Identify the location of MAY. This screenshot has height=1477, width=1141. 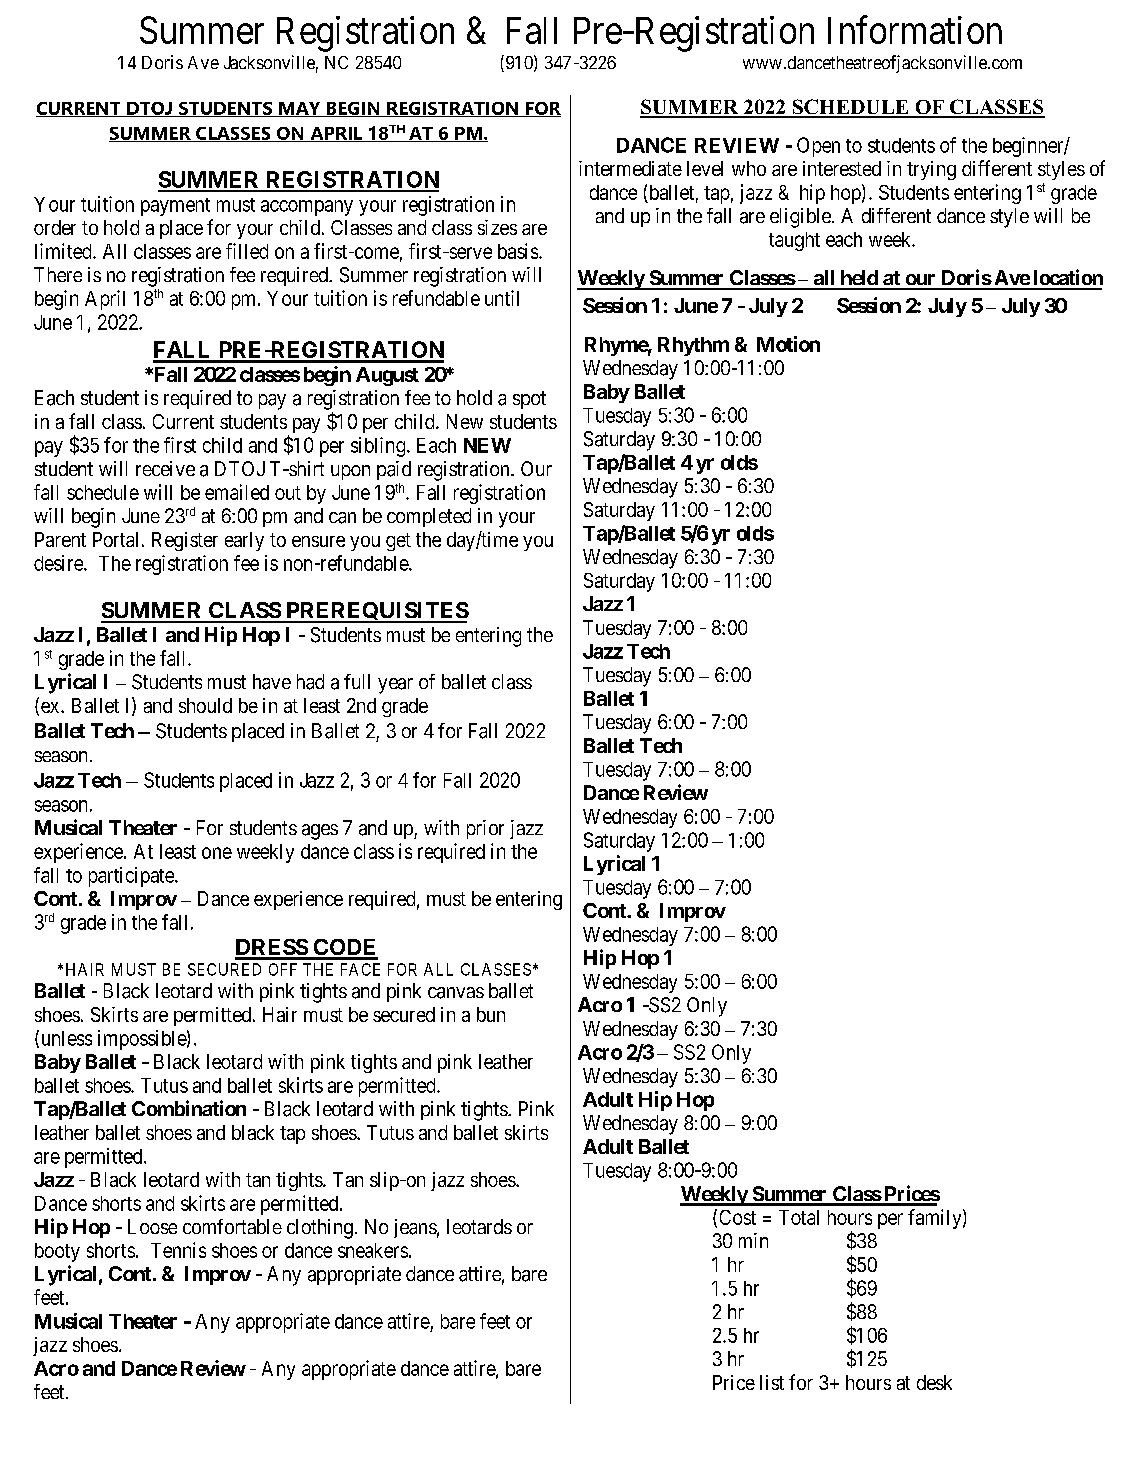
(300, 109).
